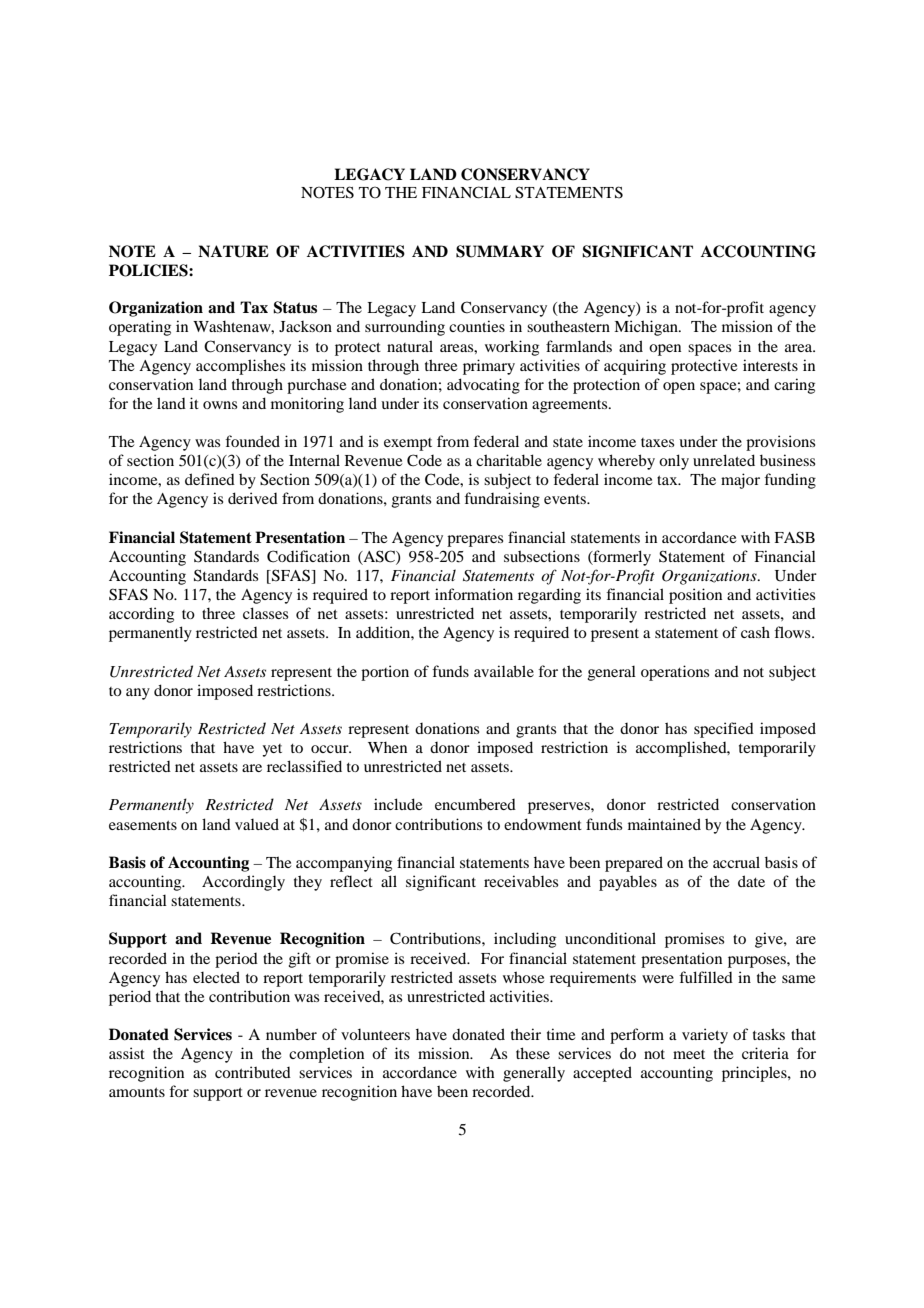 This image has width=924, height=1308. What do you see at coordinates (500, 251) in the image?
I see `SUMMARY` at bounding box center [500, 251].
